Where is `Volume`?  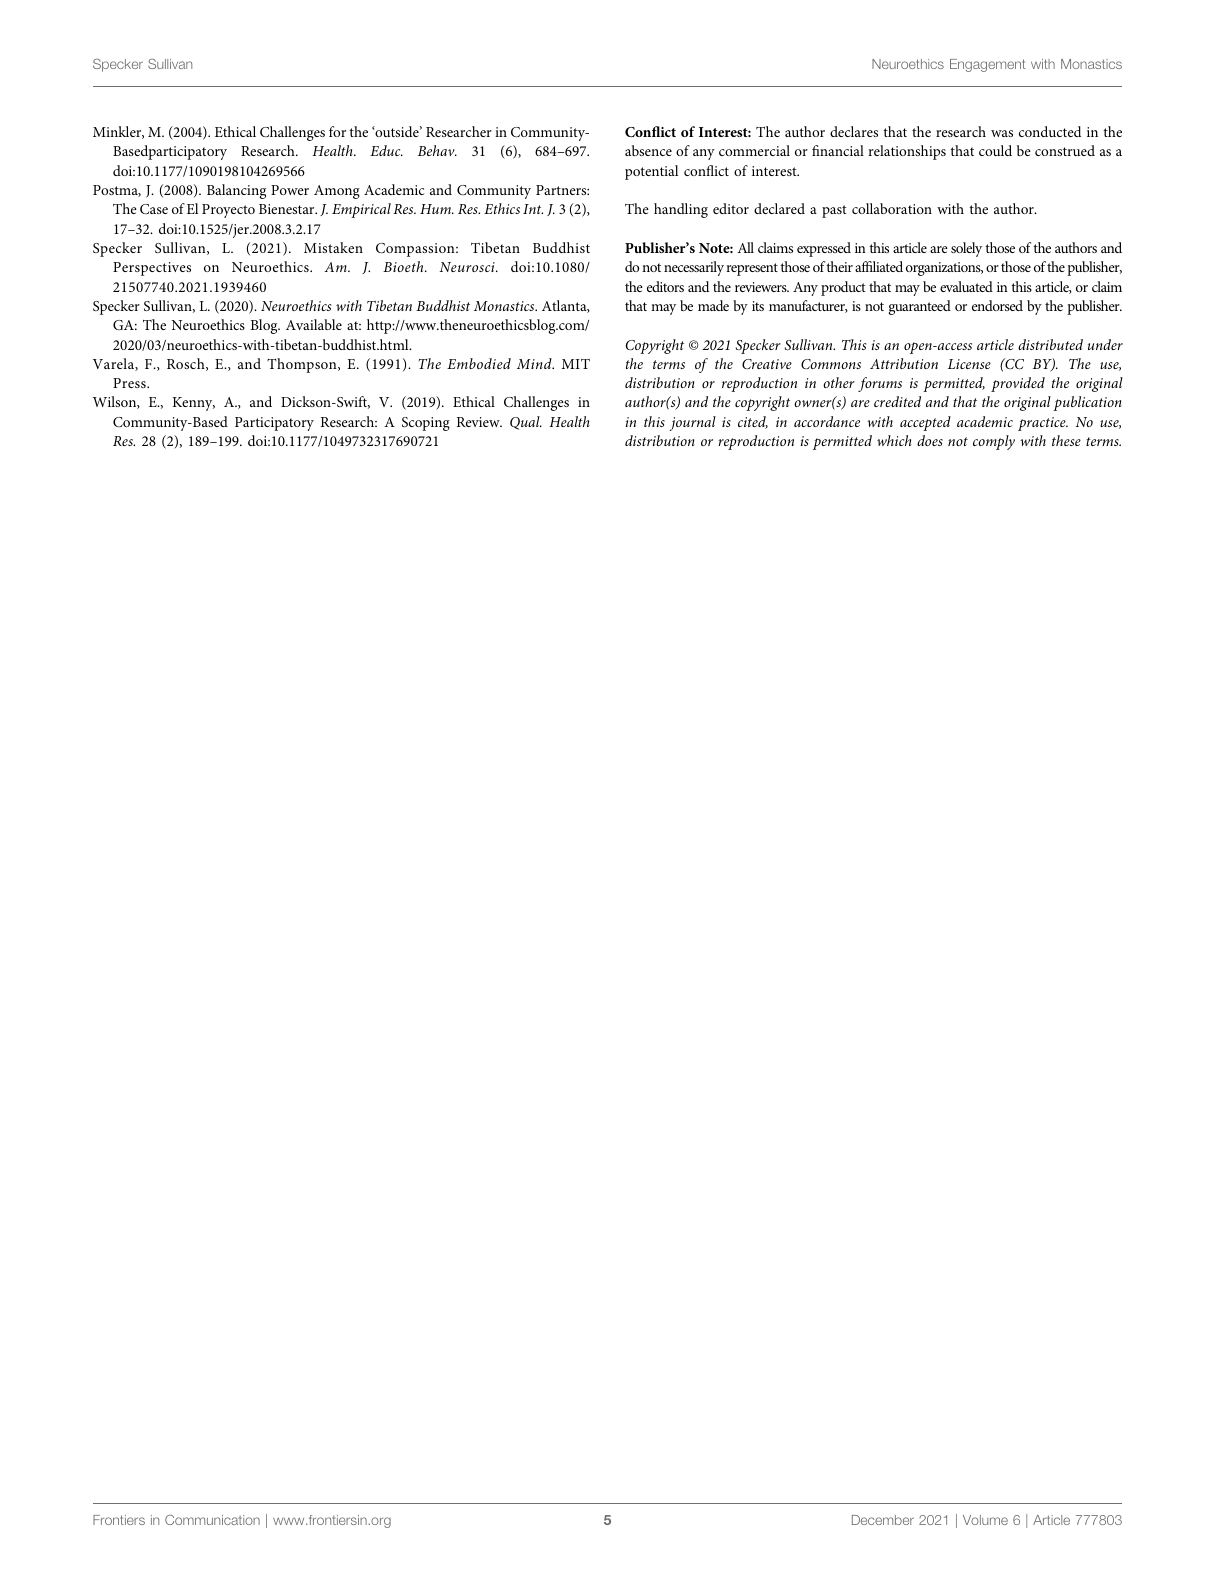
Volume is located at coordinates (985, 1520).
